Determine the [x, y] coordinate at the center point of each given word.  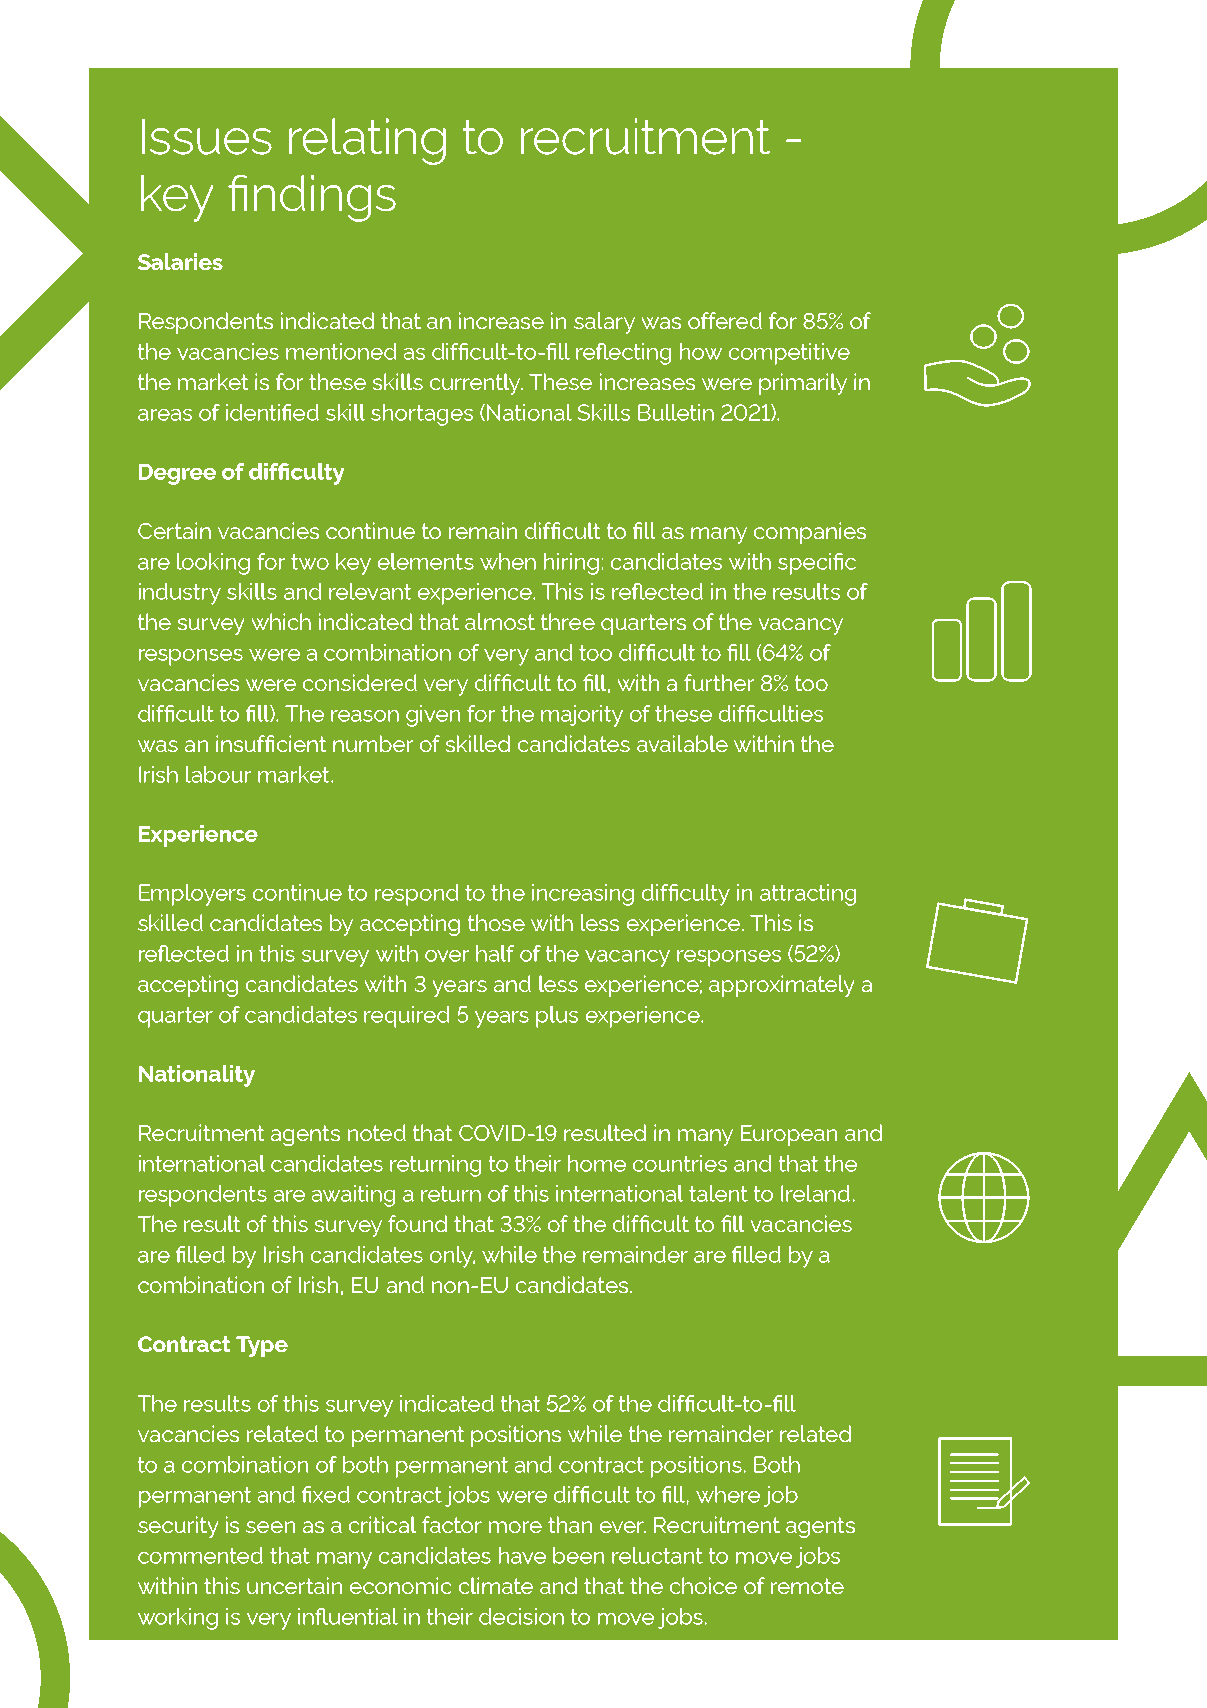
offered [725, 320]
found [417, 1223]
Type [262, 1346]
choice [703, 1585]
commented [200, 1555]
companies [810, 533]
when [508, 561]
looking [213, 564]
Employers [192, 895]
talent [718, 1193]
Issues [207, 137]
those [496, 922]
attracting [808, 895]
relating [367, 141]
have [522, 1555]
